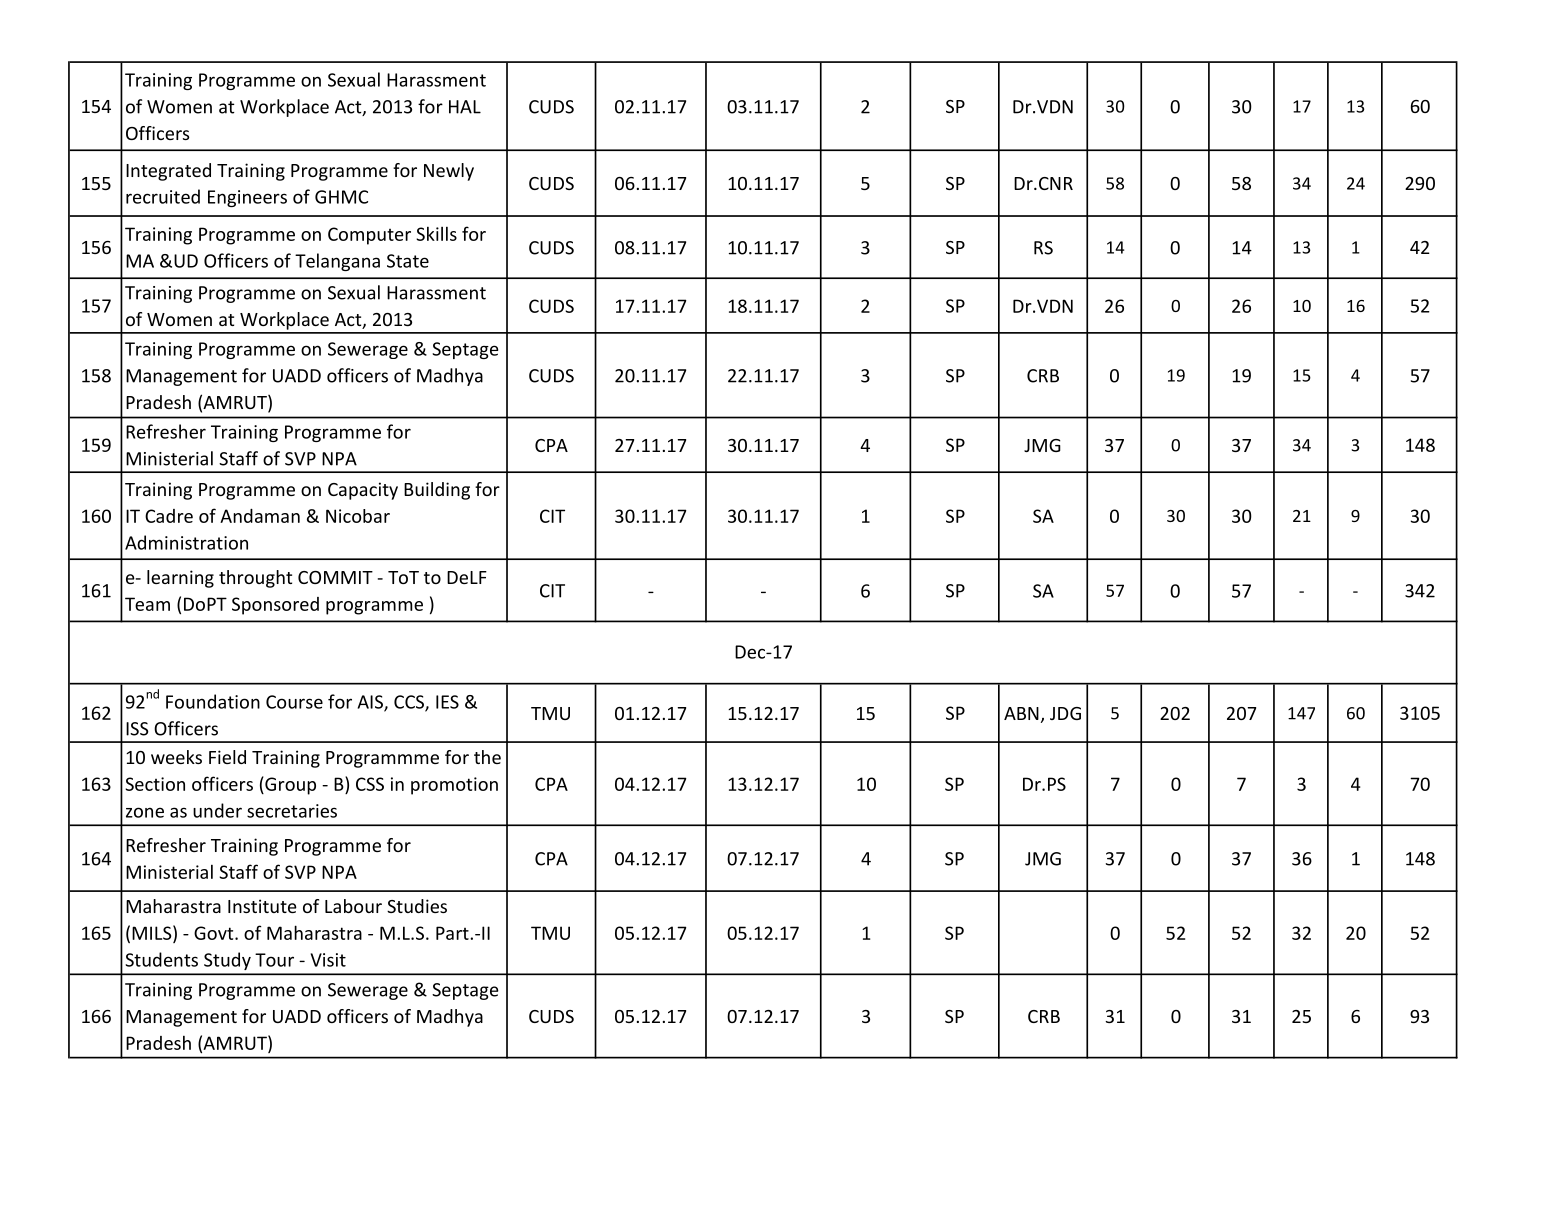  I want to click on State, so click(408, 261).
